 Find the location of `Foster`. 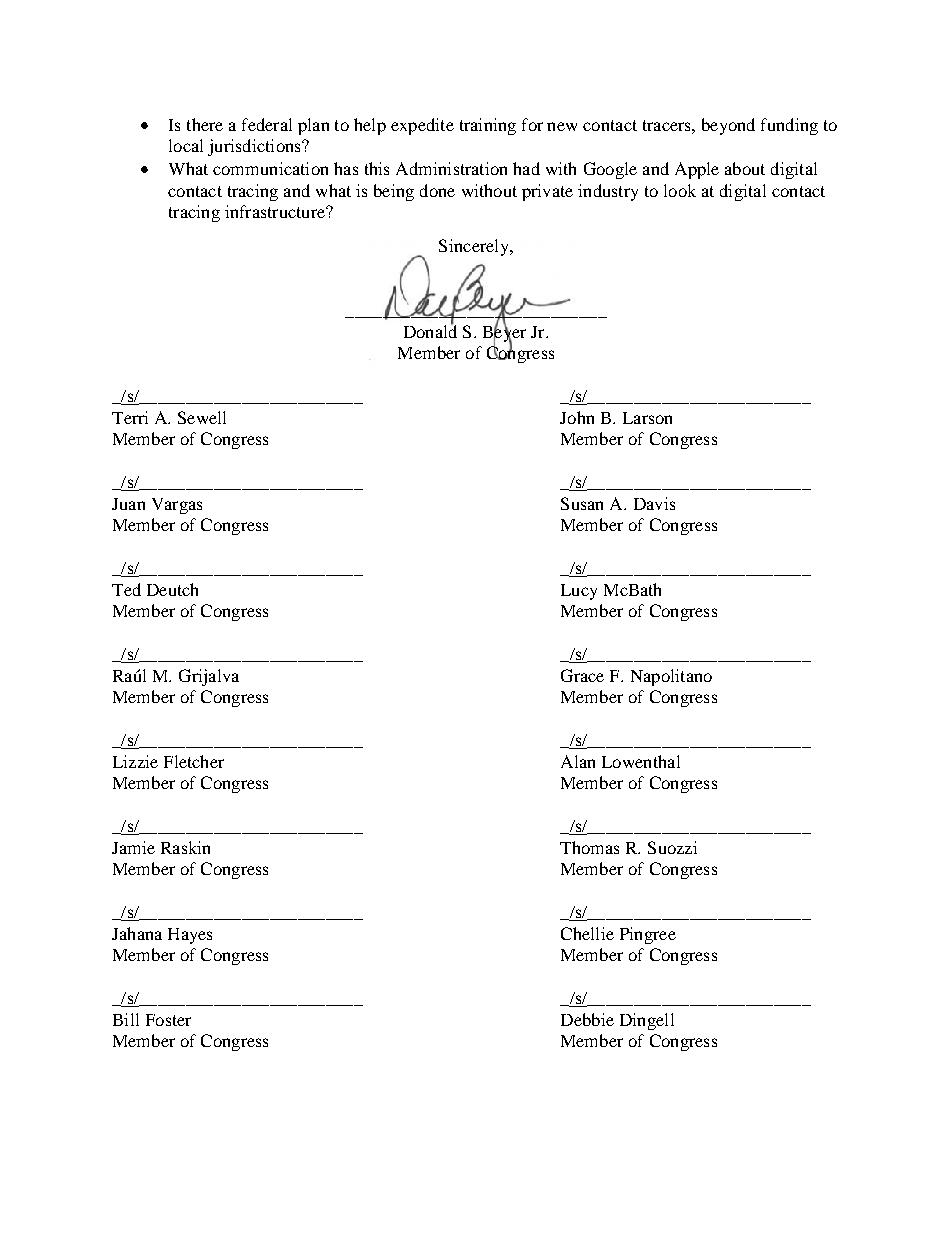

Foster is located at coordinates (168, 1020).
